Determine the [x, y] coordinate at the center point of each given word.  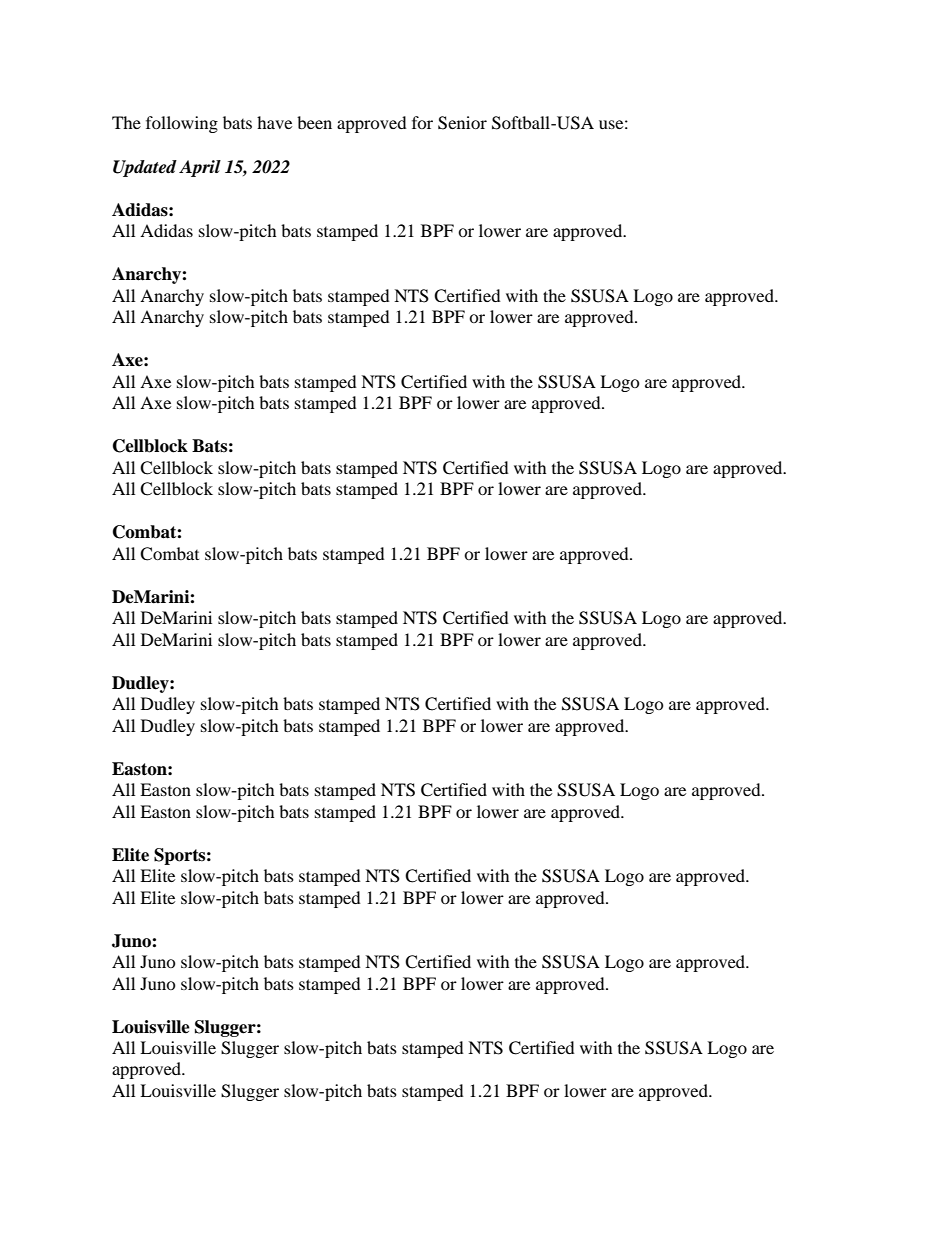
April [200, 168]
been [314, 122]
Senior [462, 123]
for [422, 122]
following [182, 124]
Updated [145, 168]
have [274, 122]
